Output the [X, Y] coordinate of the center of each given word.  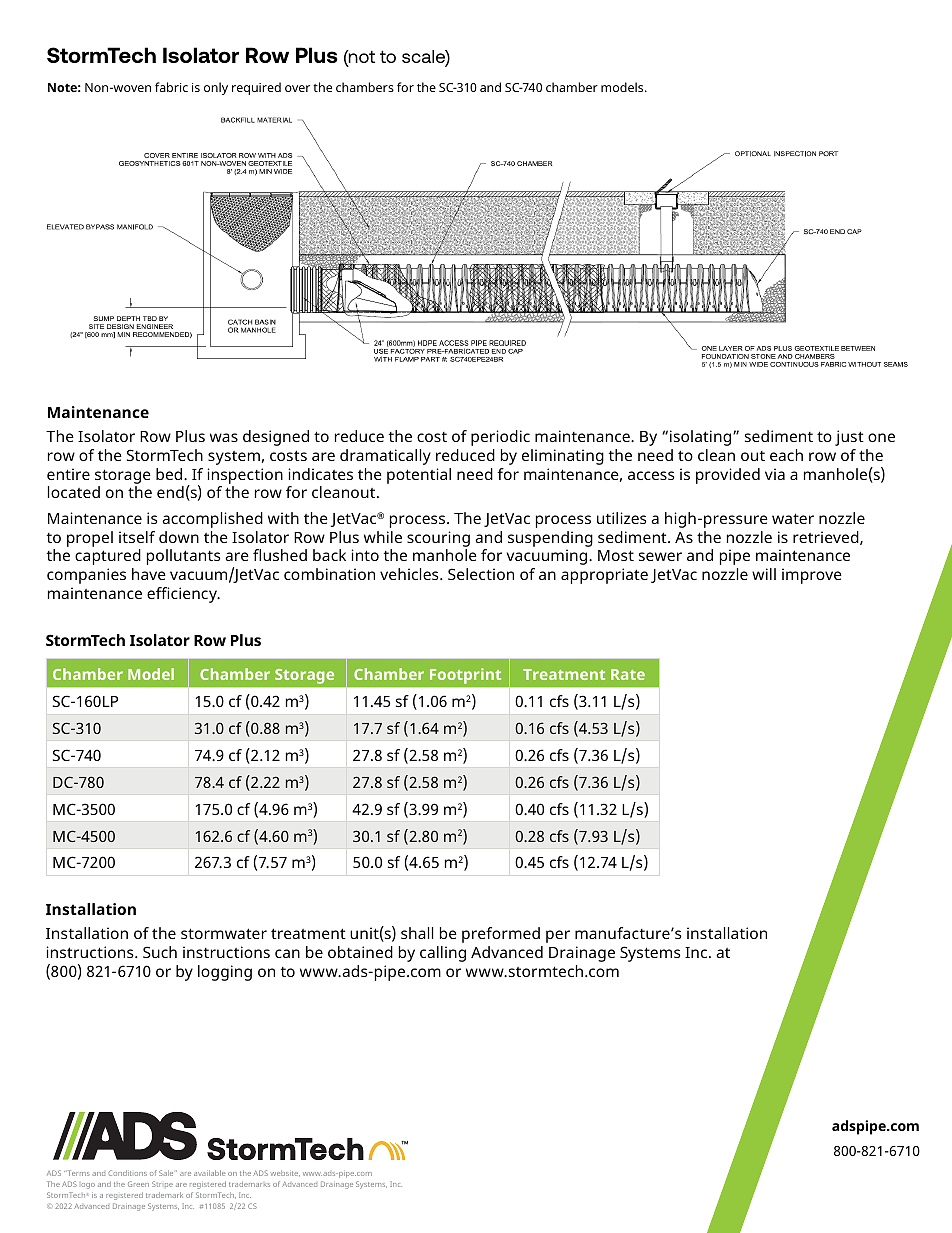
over [297, 88]
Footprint [465, 675]
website [285, 1173]
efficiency [183, 595]
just [849, 438]
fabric [171, 87]
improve [812, 576]
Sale [167, 1173]
